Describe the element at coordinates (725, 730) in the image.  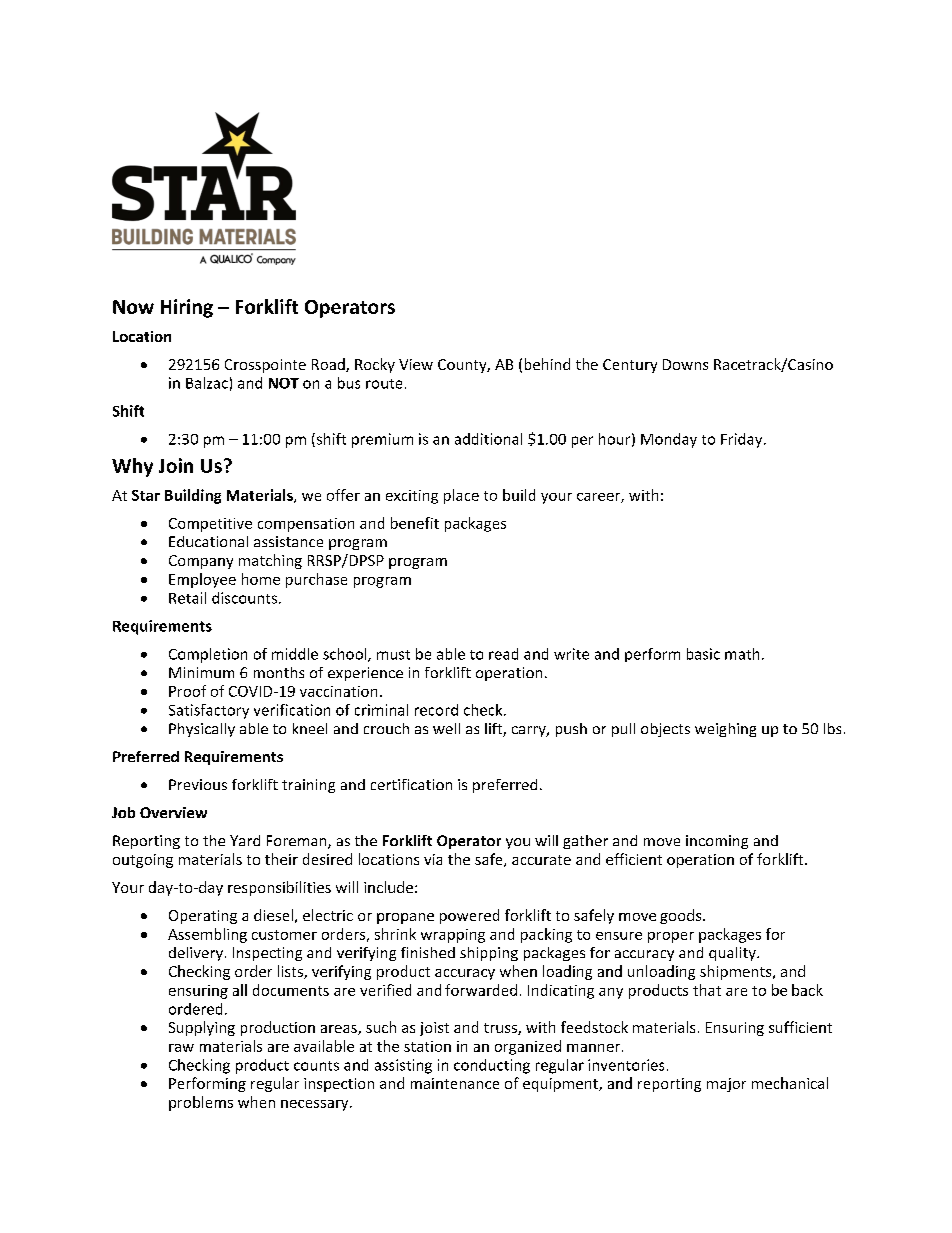
I see `weighing` at that location.
